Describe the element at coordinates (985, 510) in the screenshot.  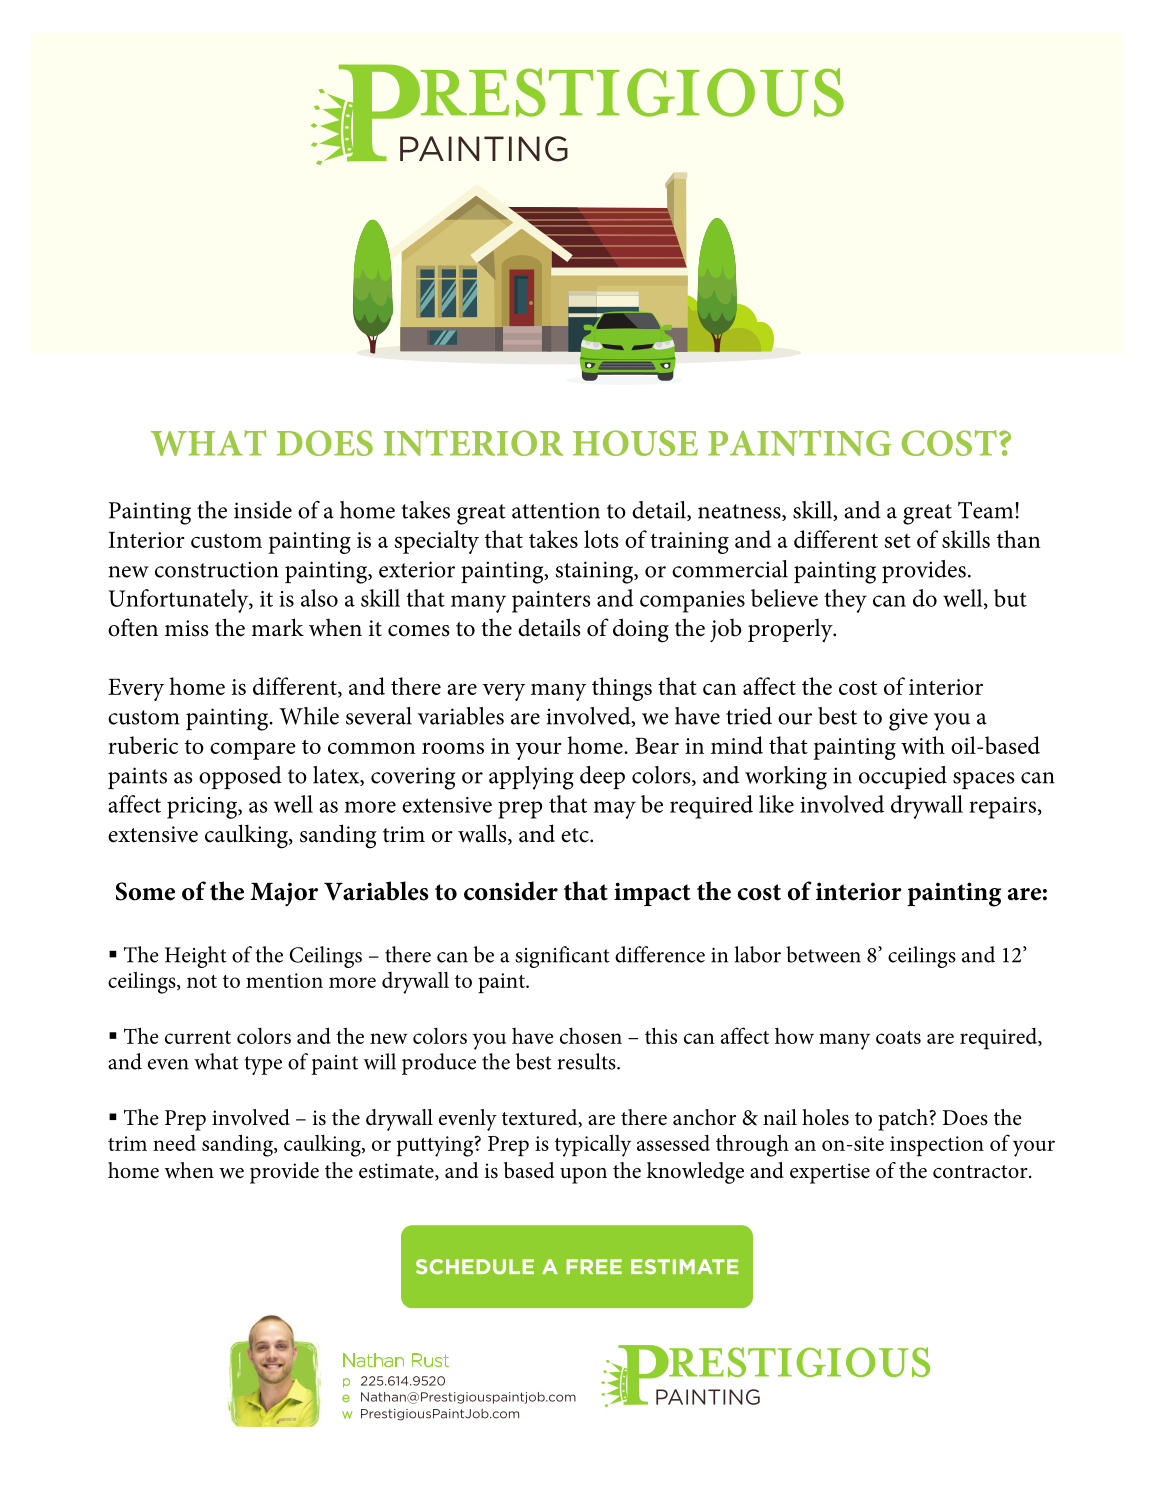
I see `Team` at that location.
